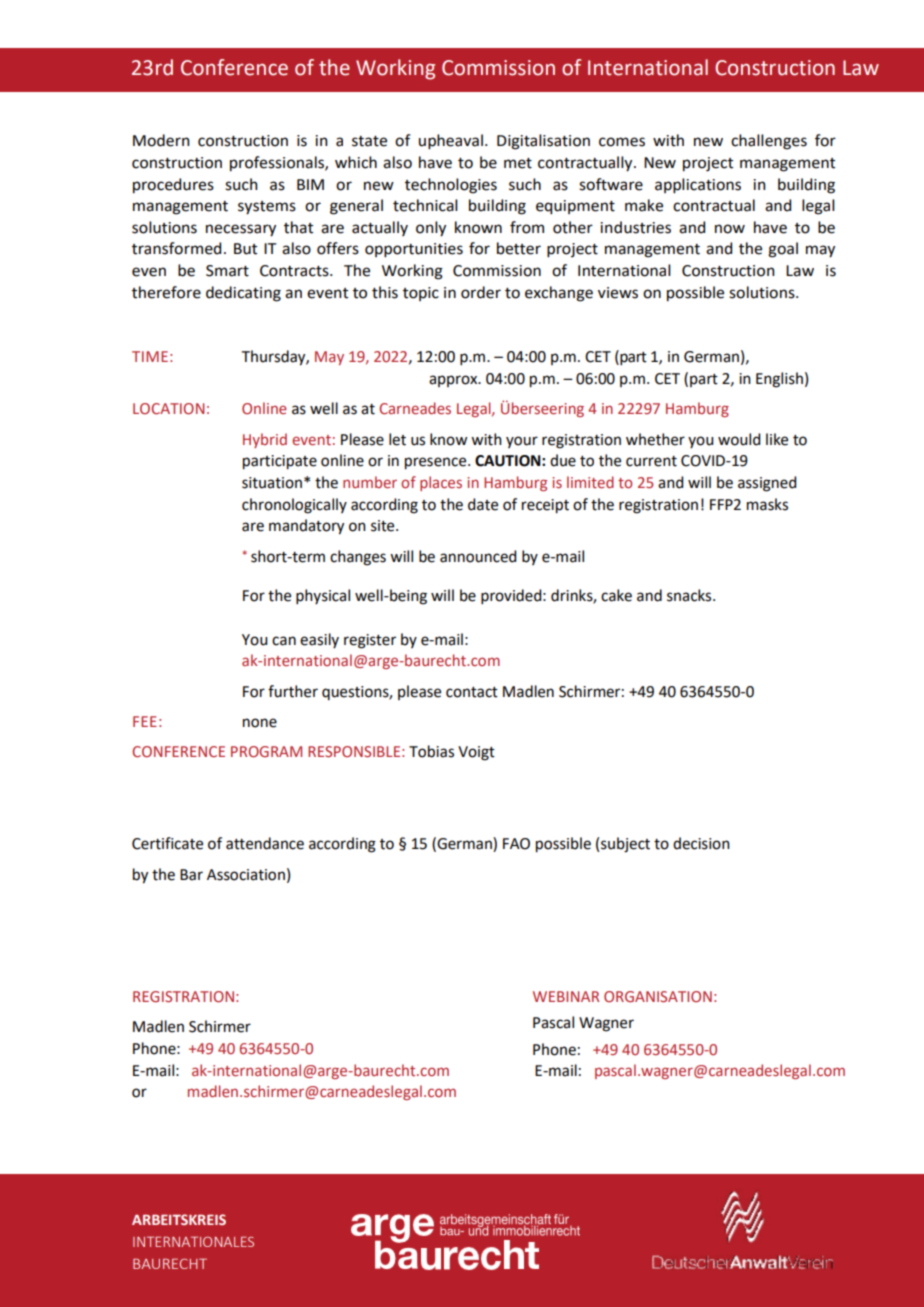 This screenshot has width=924, height=1307. Describe the element at coordinates (698, 186) in the screenshot. I see `applications` at that location.
